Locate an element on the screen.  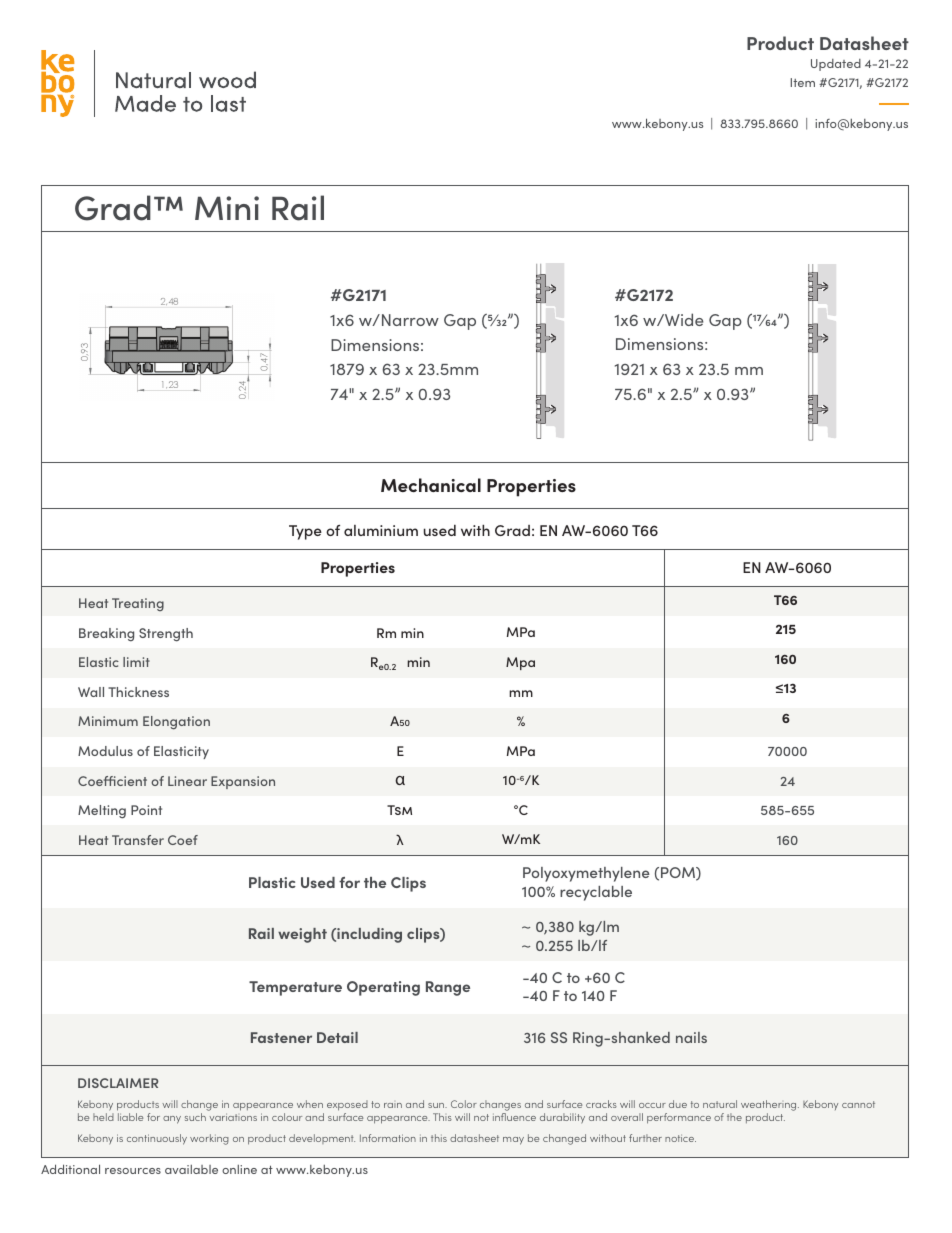
Mechanical is located at coordinates (431, 485).
